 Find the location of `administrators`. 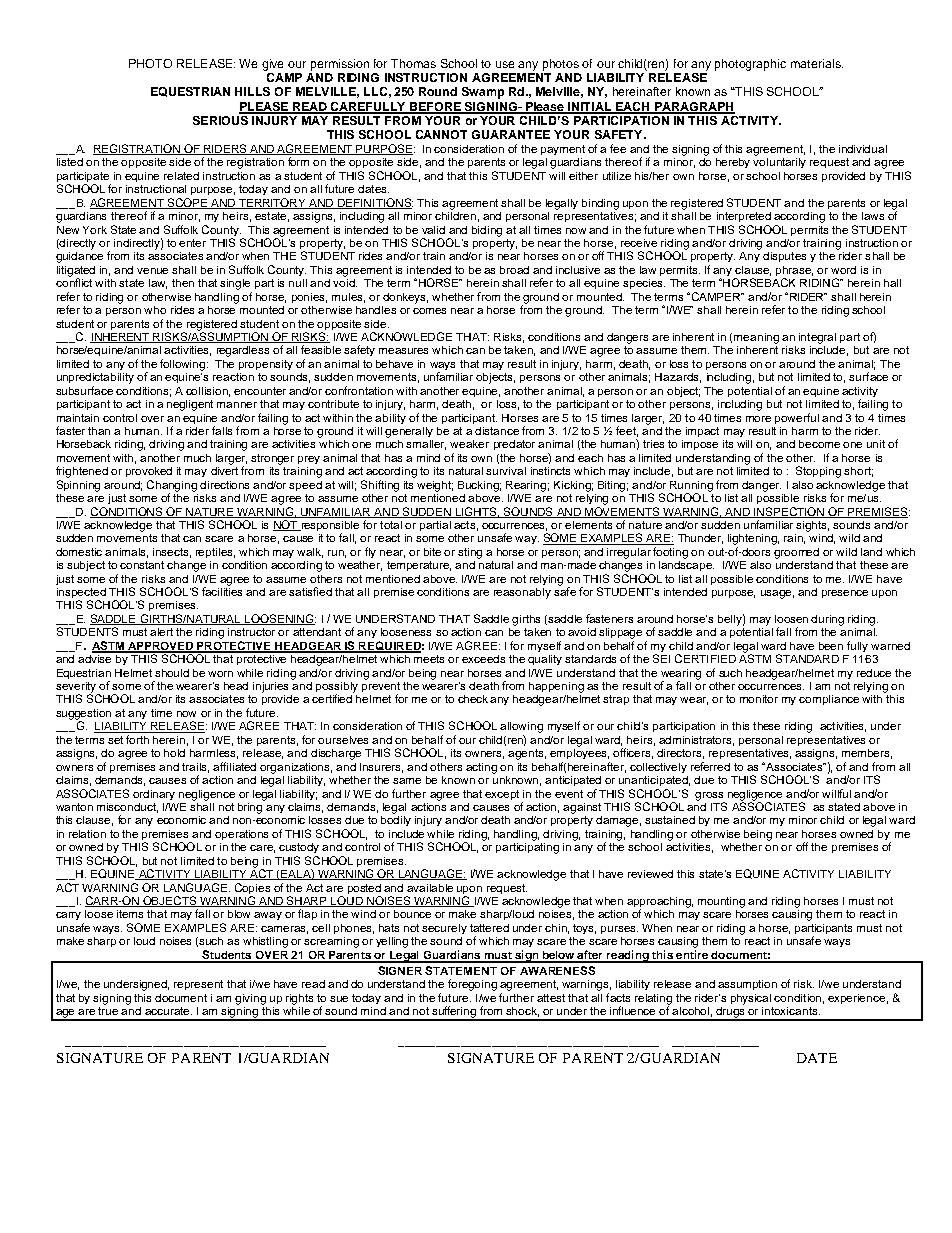

administrators is located at coordinates (696, 741).
